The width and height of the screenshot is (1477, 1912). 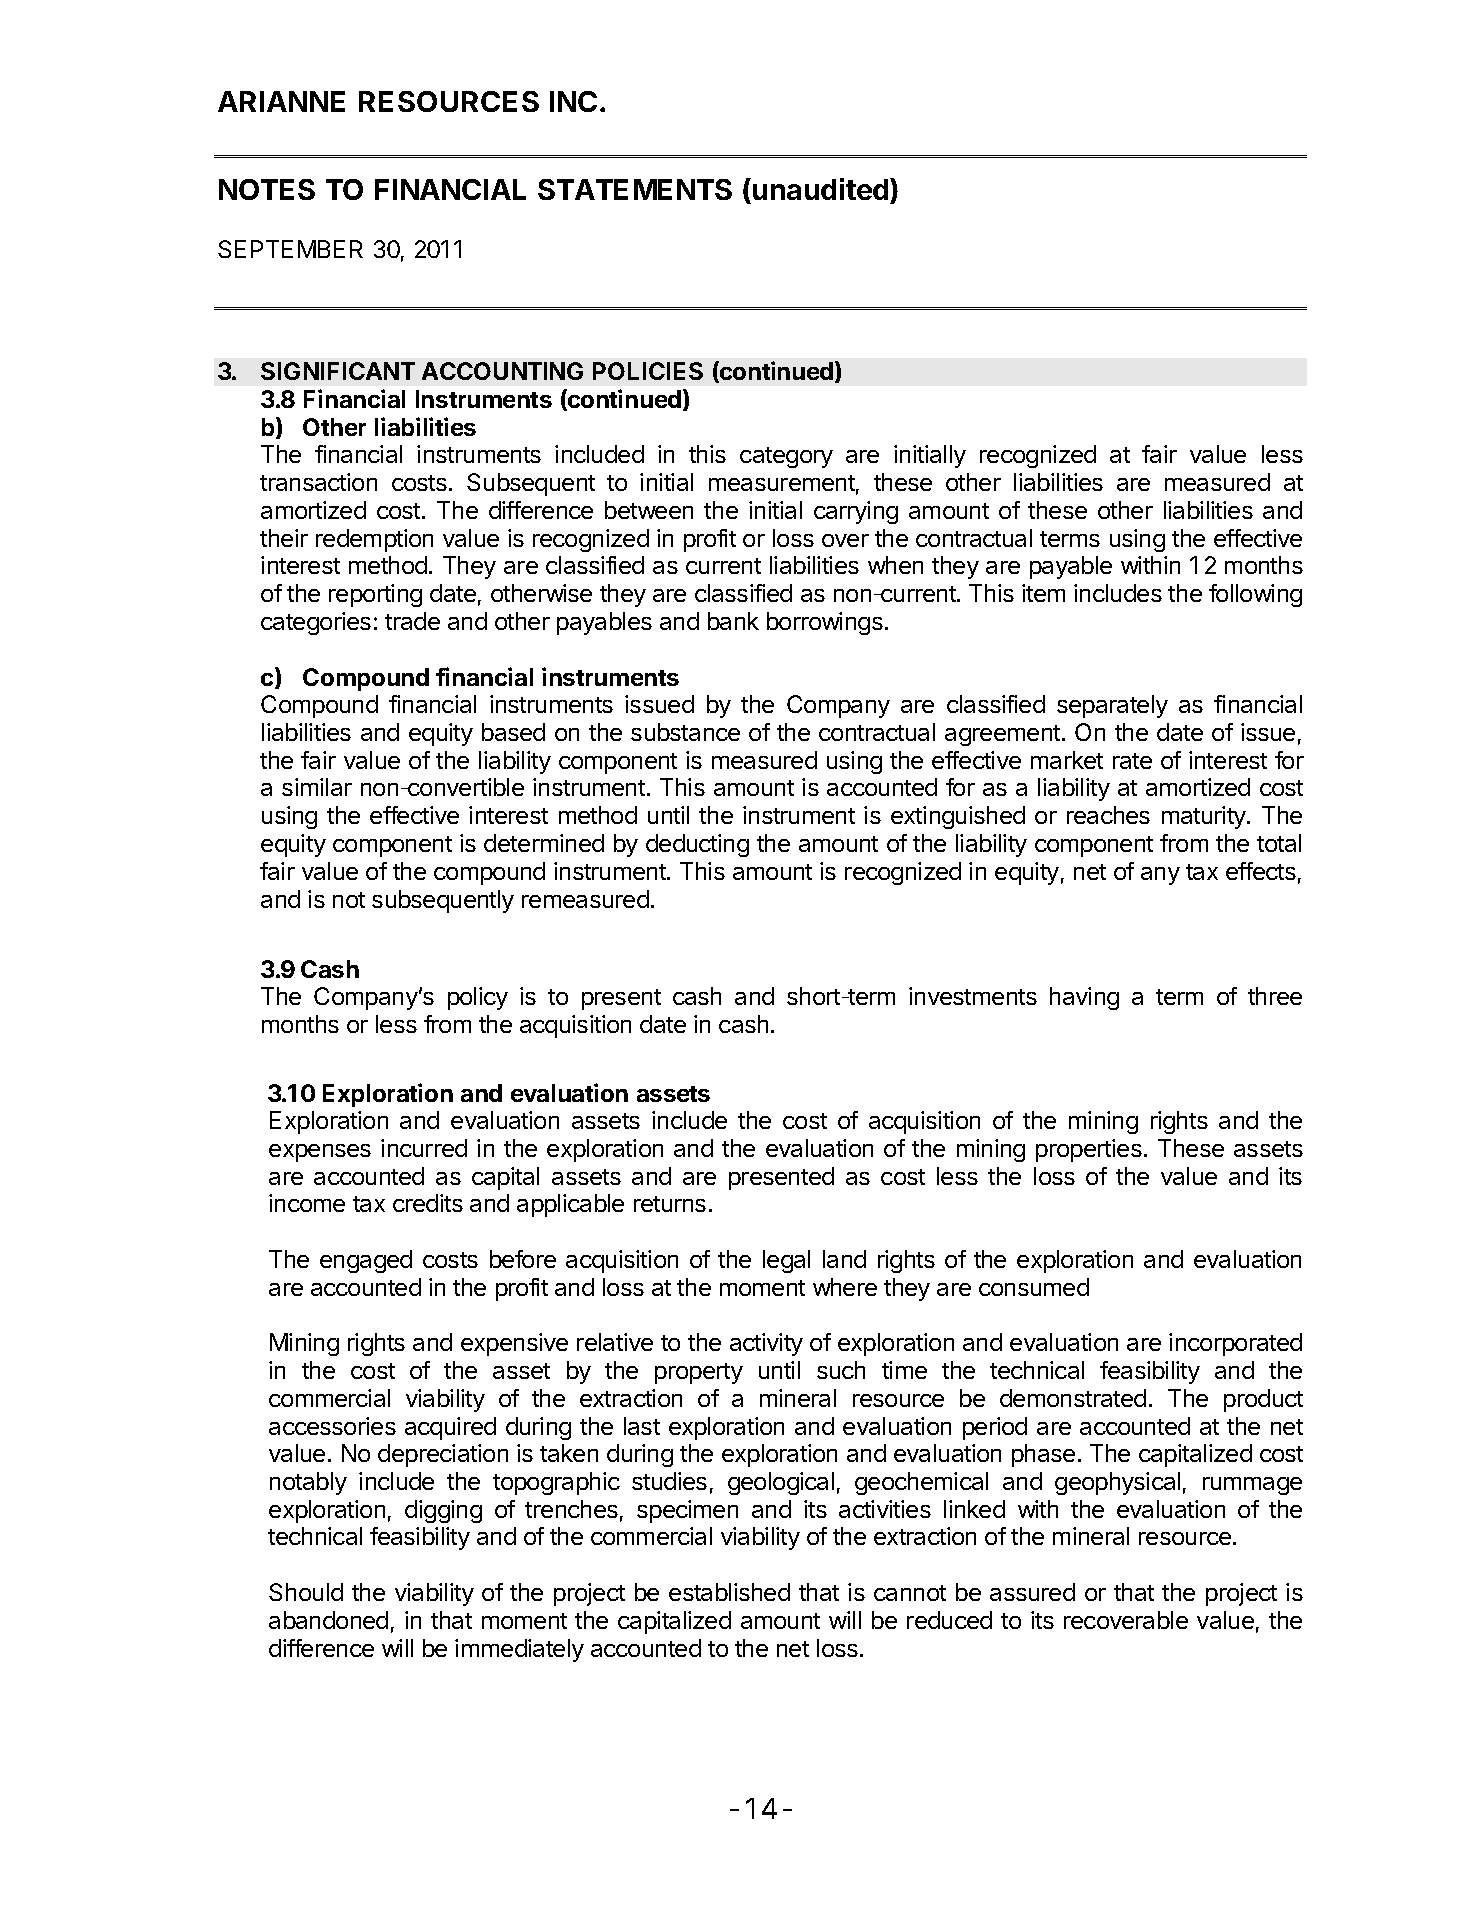 What do you see at coordinates (281, 101) in the screenshot?
I see `ARIANNE` at bounding box center [281, 101].
